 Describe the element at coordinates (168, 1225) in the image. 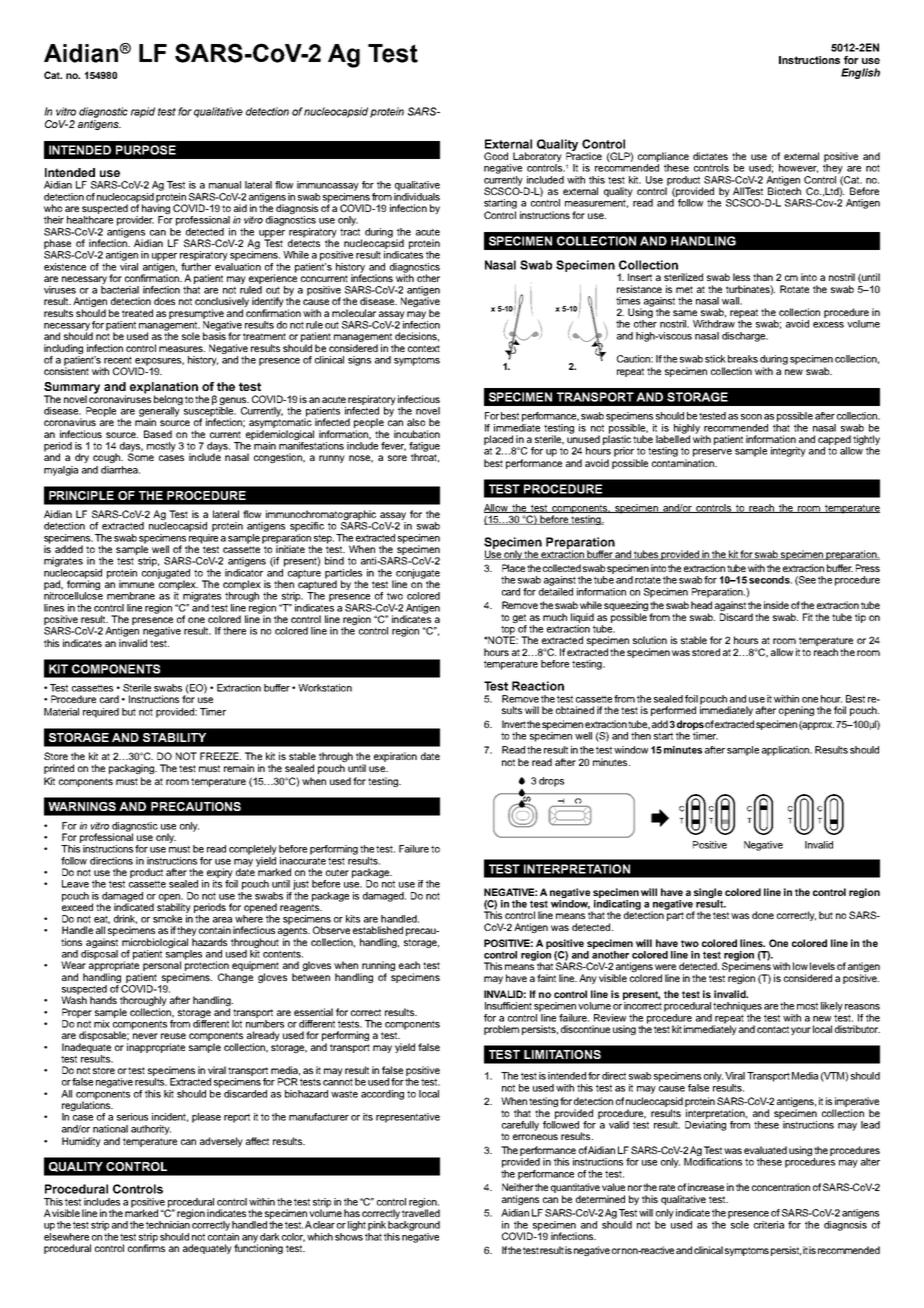

I see `technician` at that location.
